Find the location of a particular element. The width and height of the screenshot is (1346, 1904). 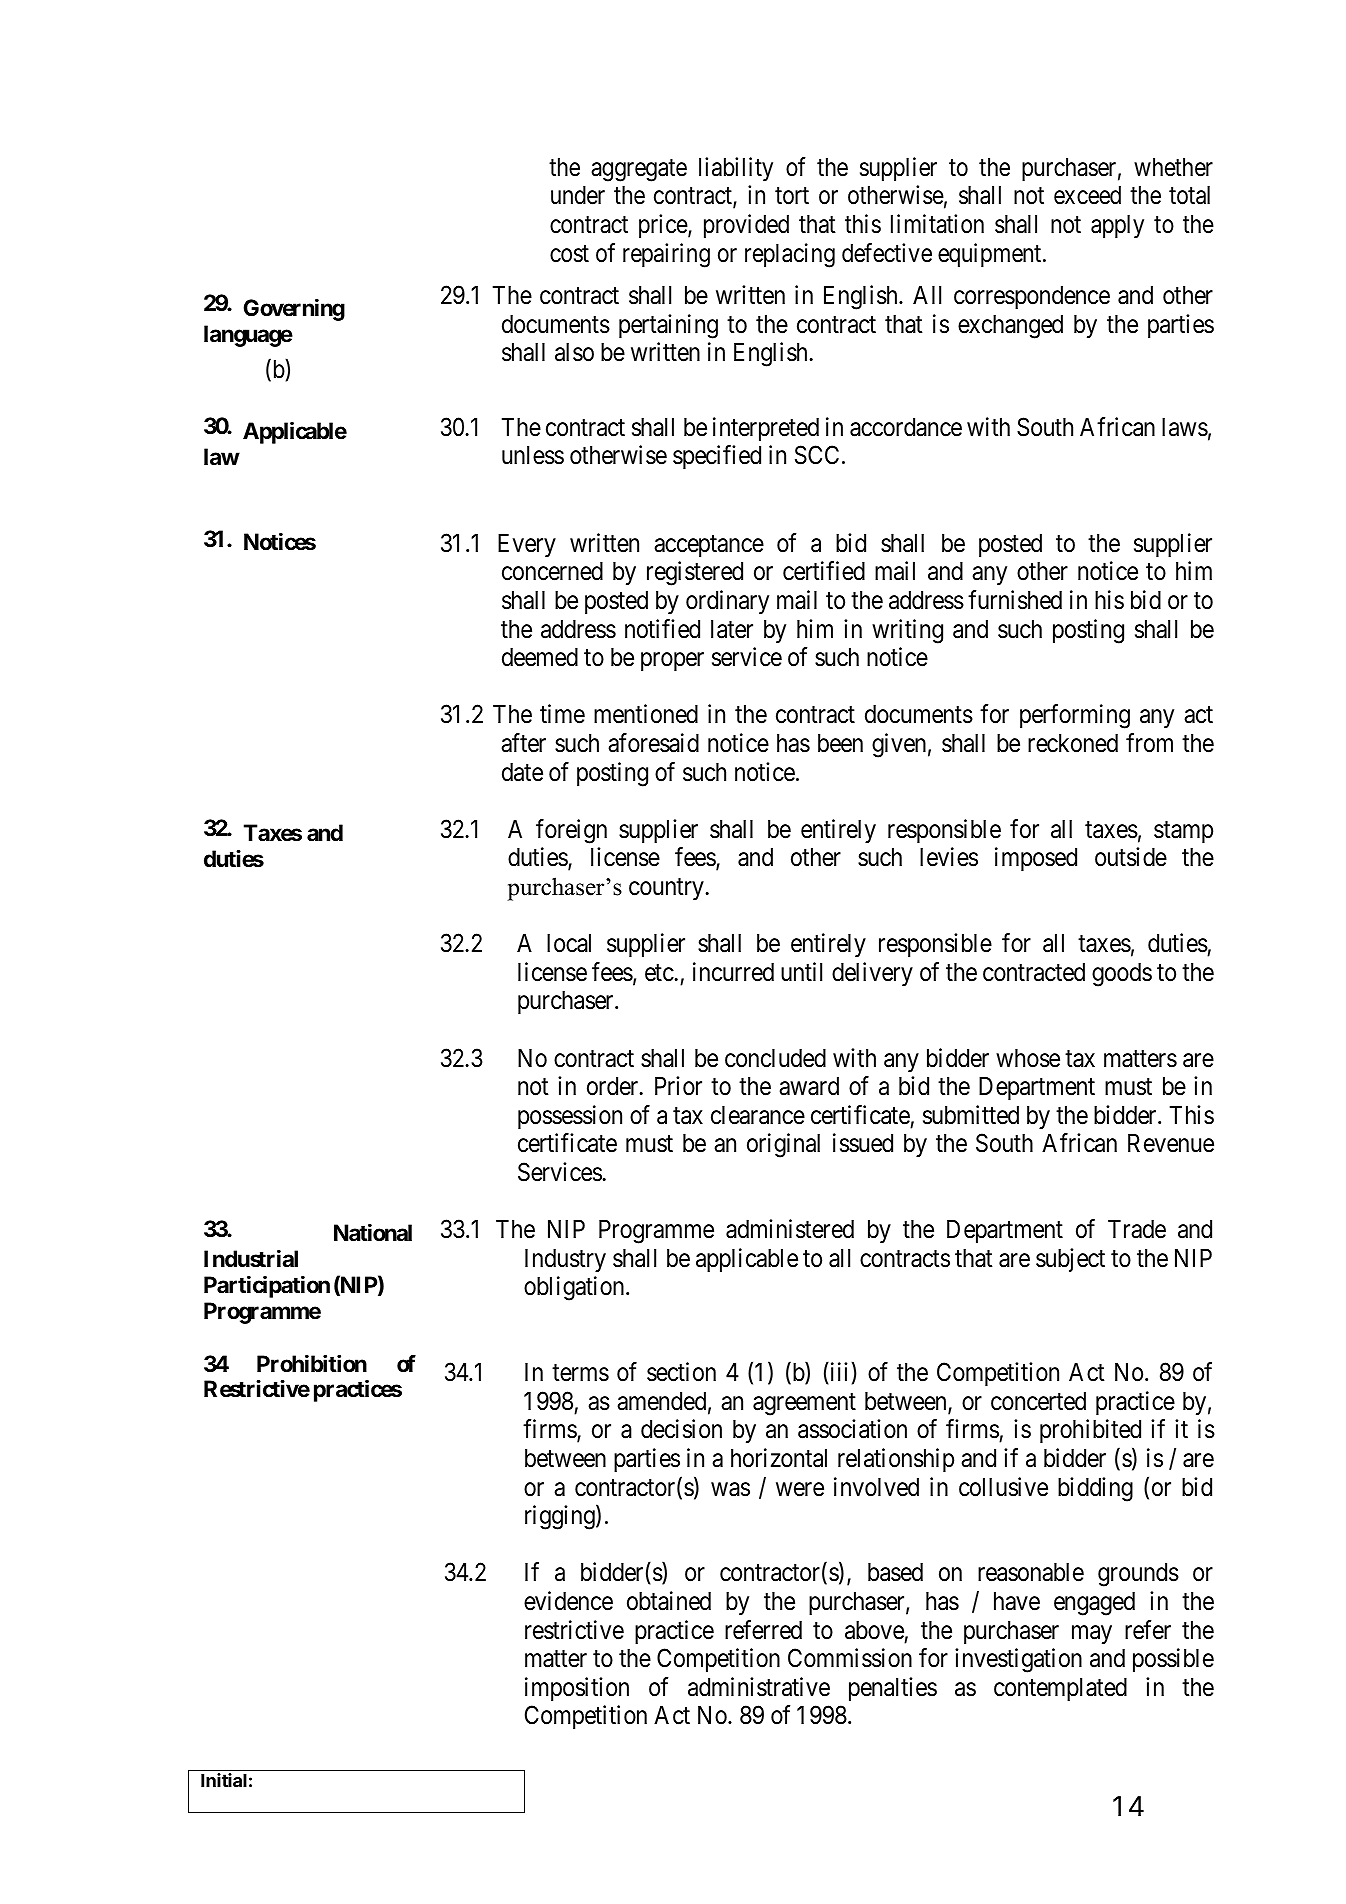

ordinary is located at coordinates (727, 602).
